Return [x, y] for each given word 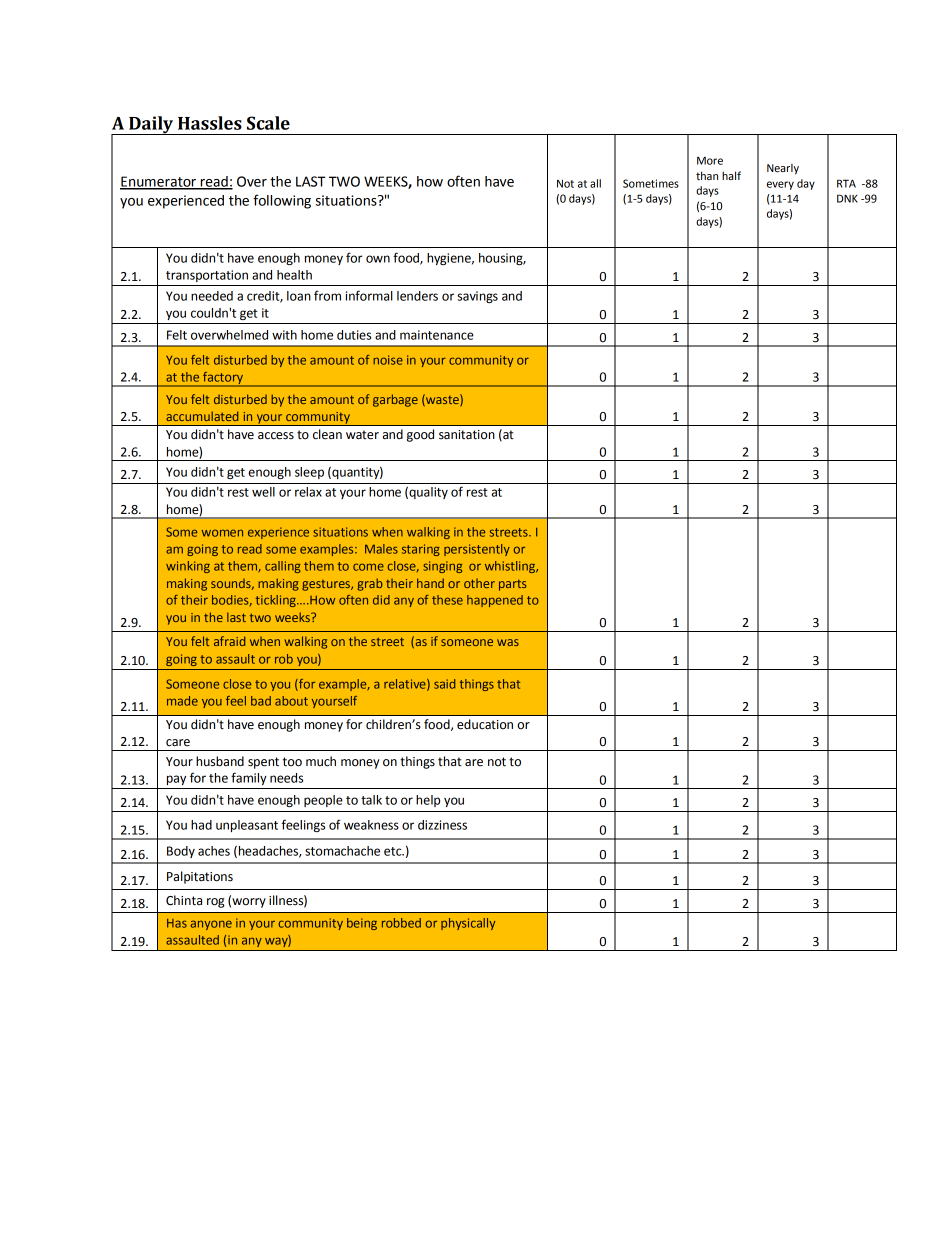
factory [223, 379]
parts [513, 585]
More [710, 161]
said [445, 684]
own [378, 259]
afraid [230, 641]
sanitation [467, 435]
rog [216, 903]
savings [477, 297]
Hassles [210, 123]
